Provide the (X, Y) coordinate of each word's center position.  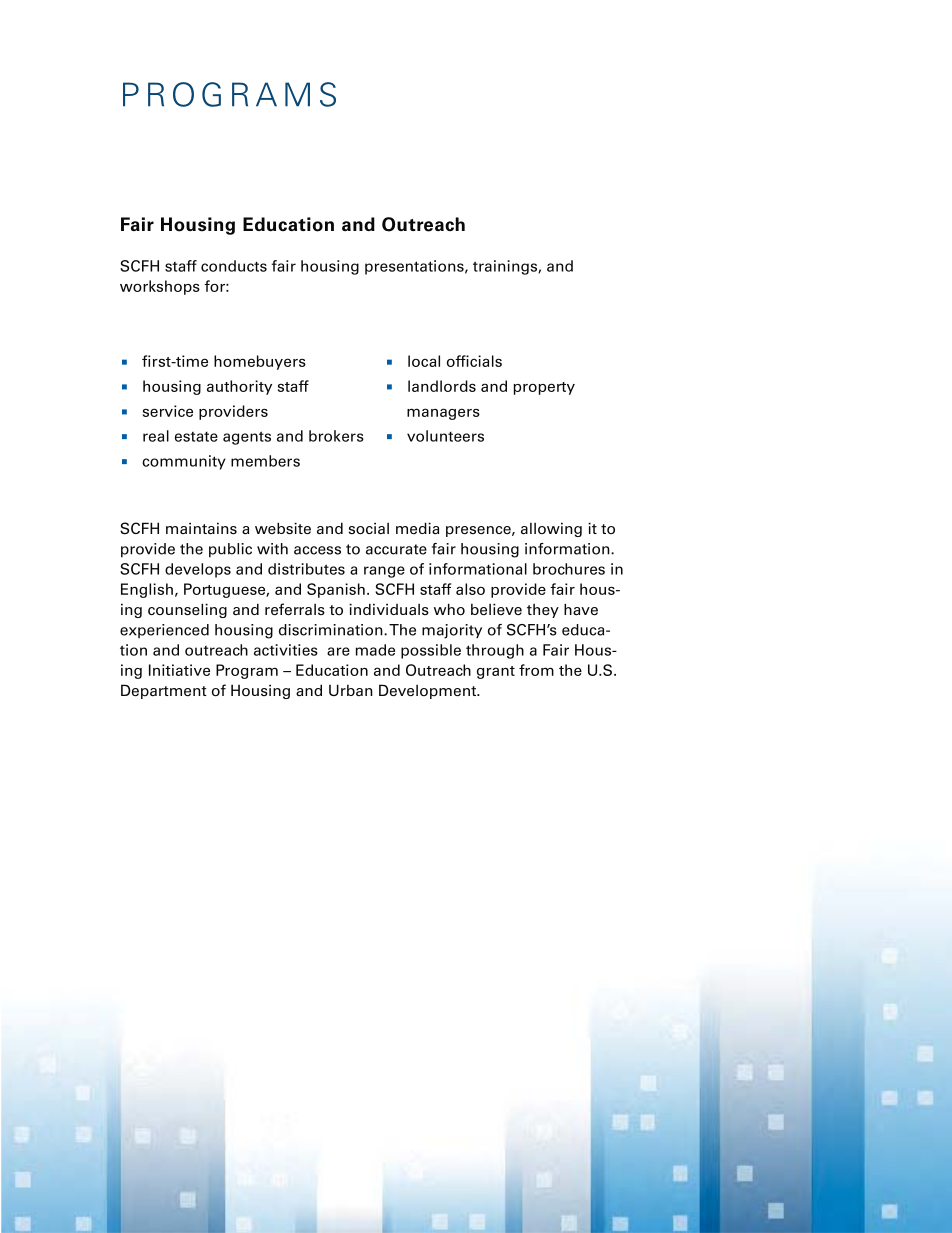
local (424, 361)
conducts (234, 266)
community (184, 462)
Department (164, 691)
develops (198, 570)
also (470, 589)
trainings (506, 267)
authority (239, 387)
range (384, 572)
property (544, 388)
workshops (160, 287)
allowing (551, 529)
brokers (336, 436)
